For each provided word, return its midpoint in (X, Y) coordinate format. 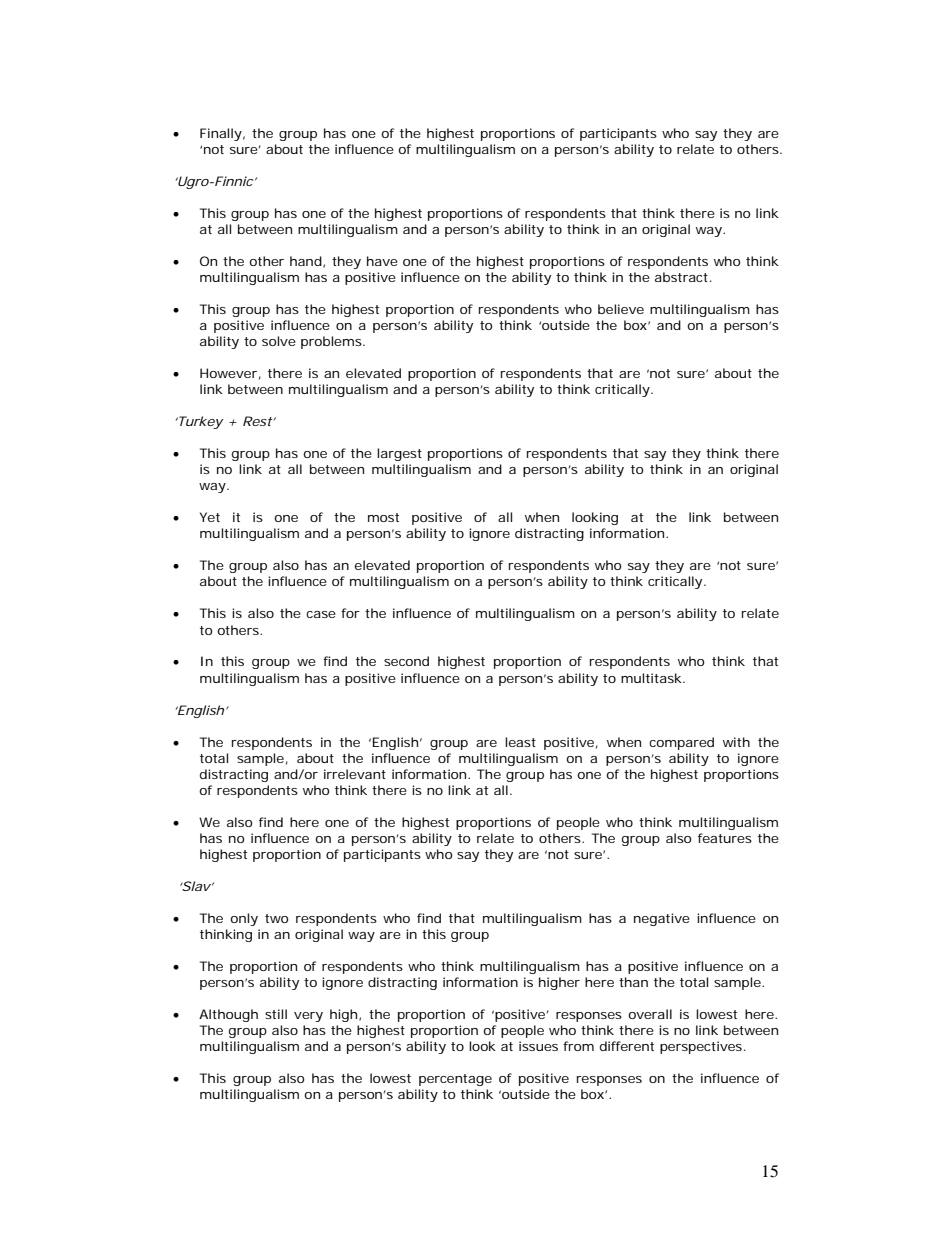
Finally (221, 134)
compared (681, 743)
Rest (258, 421)
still (276, 1014)
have (382, 261)
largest (399, 454)
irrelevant (355, 774)
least (520, 742)
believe (621, 309)
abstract (681, 277)
